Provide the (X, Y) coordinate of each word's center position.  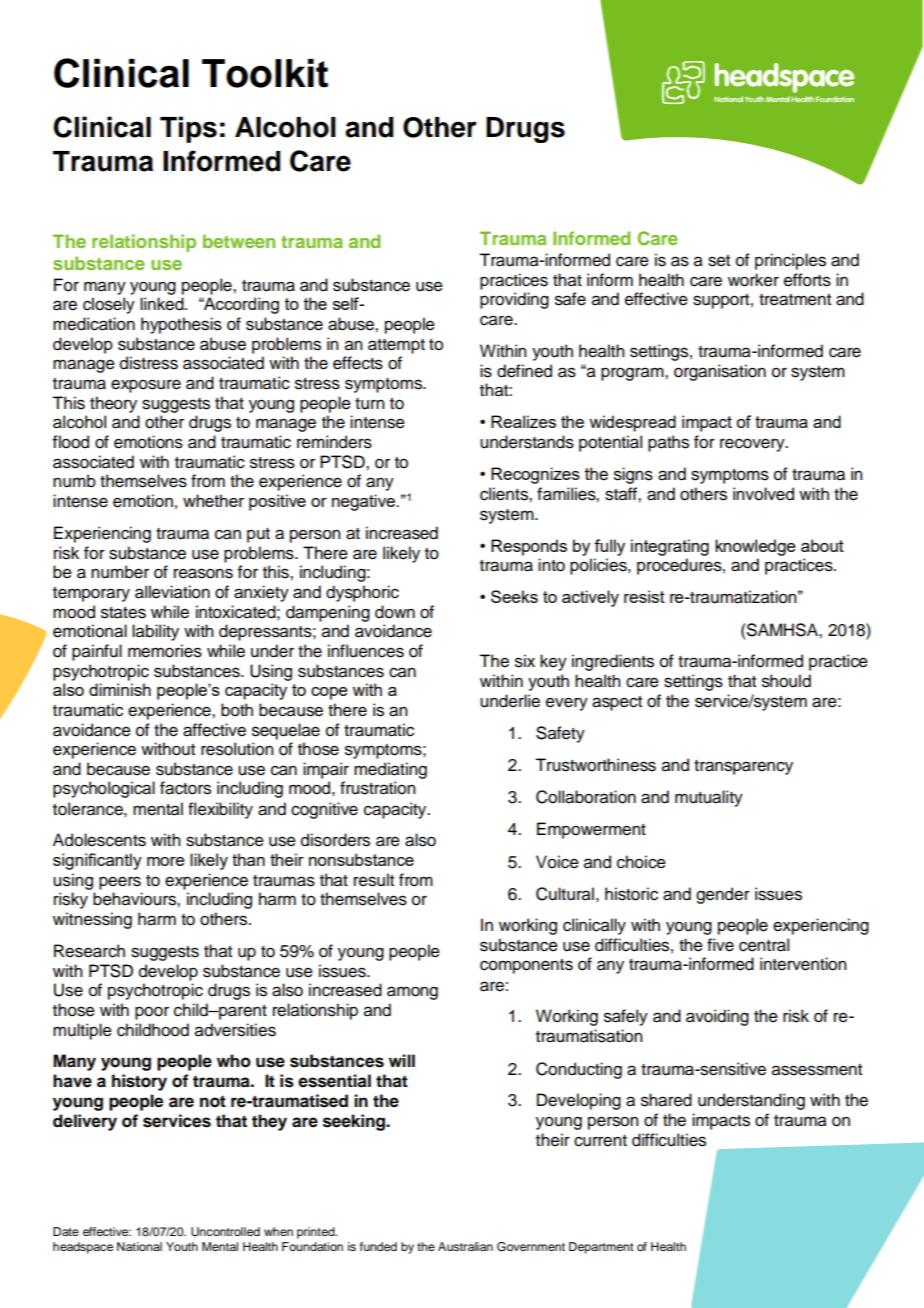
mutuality (709, 798)
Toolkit (265, 73)
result (374, 880)
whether (214, 500)
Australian (465, 1246)
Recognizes (535, 475)
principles (790, 261)
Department (601, 1248)
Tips (188, 129)
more (166, 861)
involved (763, 494)
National (139, 1246)
